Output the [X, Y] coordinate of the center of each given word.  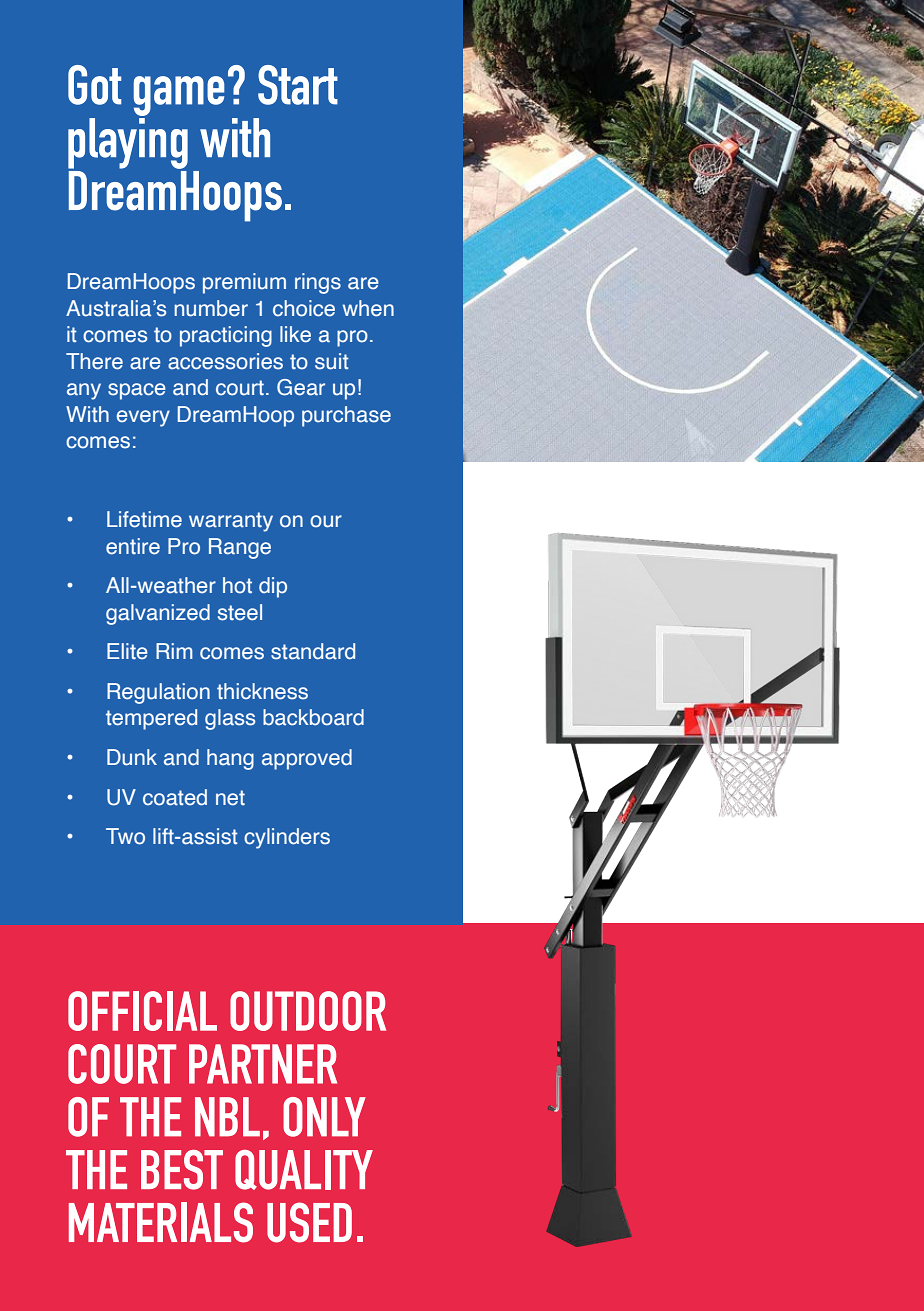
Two [125, 836]
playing [128, 142]
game [179, 96]
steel [240, 612]
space [137, 391]
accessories [225, 361]
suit [332, 361]
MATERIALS [161, 1222]
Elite [127, 651]
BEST [182, 1170]
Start [298, 85]
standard [313, 651]
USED [309, 1222]
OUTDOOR [308, 1011]
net [230, 798]
